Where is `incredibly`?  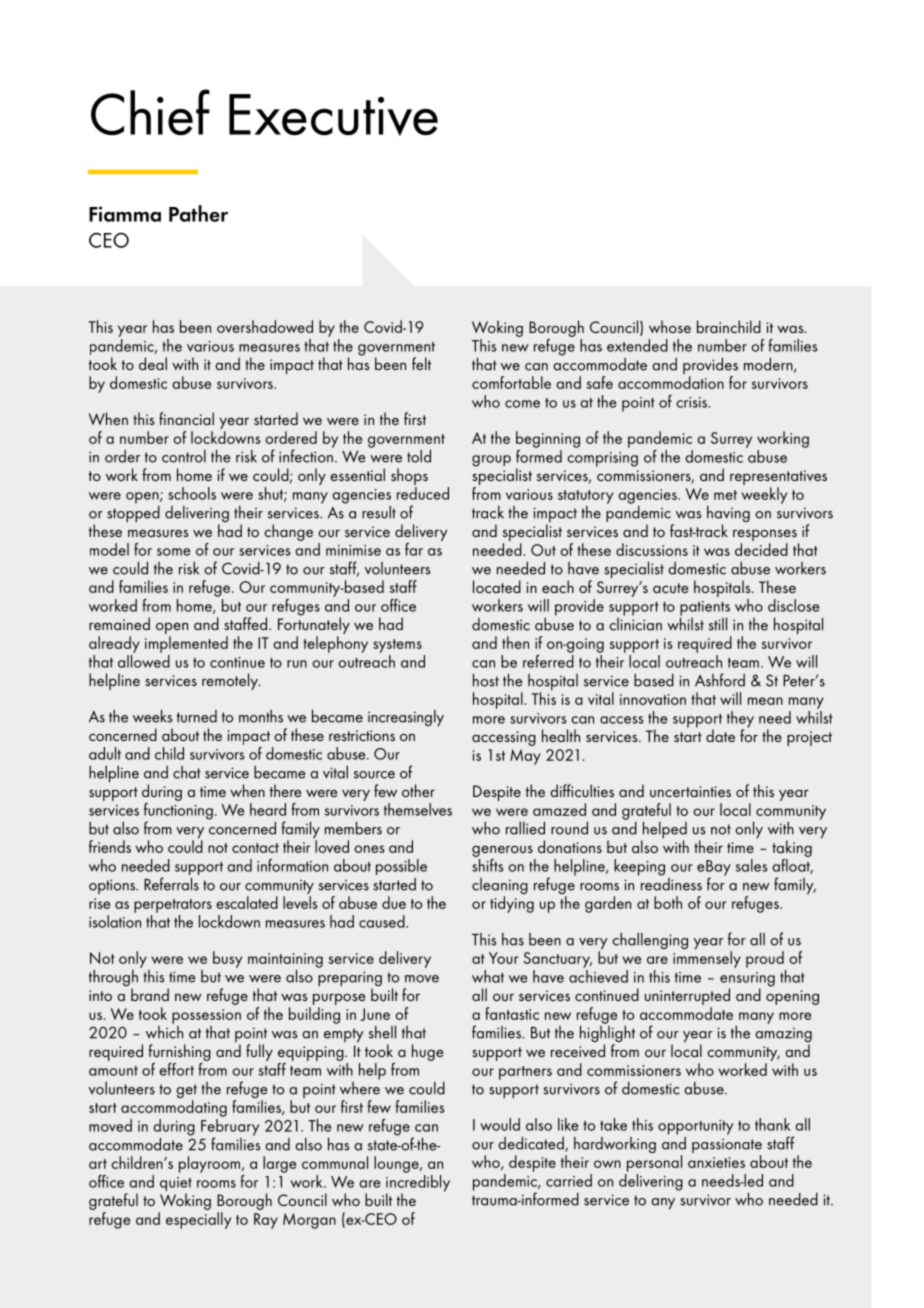
incredibly is located at coordinates (418, 1184).
